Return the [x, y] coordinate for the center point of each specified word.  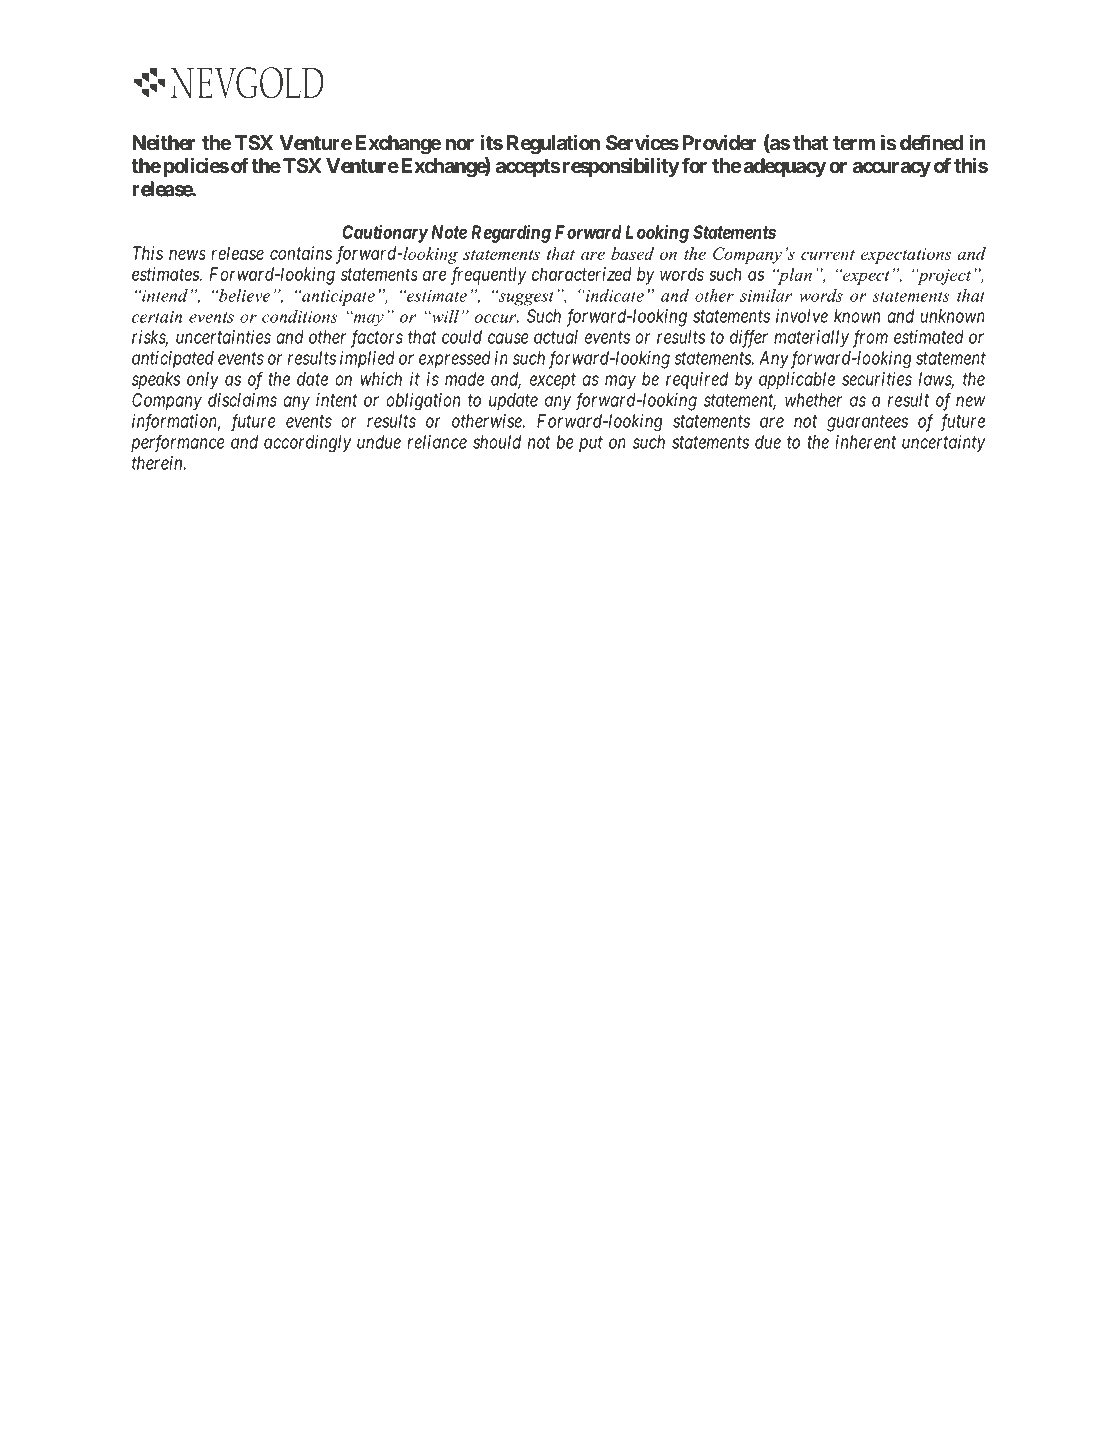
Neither [164, 142]
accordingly [307, 444]
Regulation [553, 144]
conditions [299, 316]
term [854, 143]
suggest [525, 297]
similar [766, 295]
